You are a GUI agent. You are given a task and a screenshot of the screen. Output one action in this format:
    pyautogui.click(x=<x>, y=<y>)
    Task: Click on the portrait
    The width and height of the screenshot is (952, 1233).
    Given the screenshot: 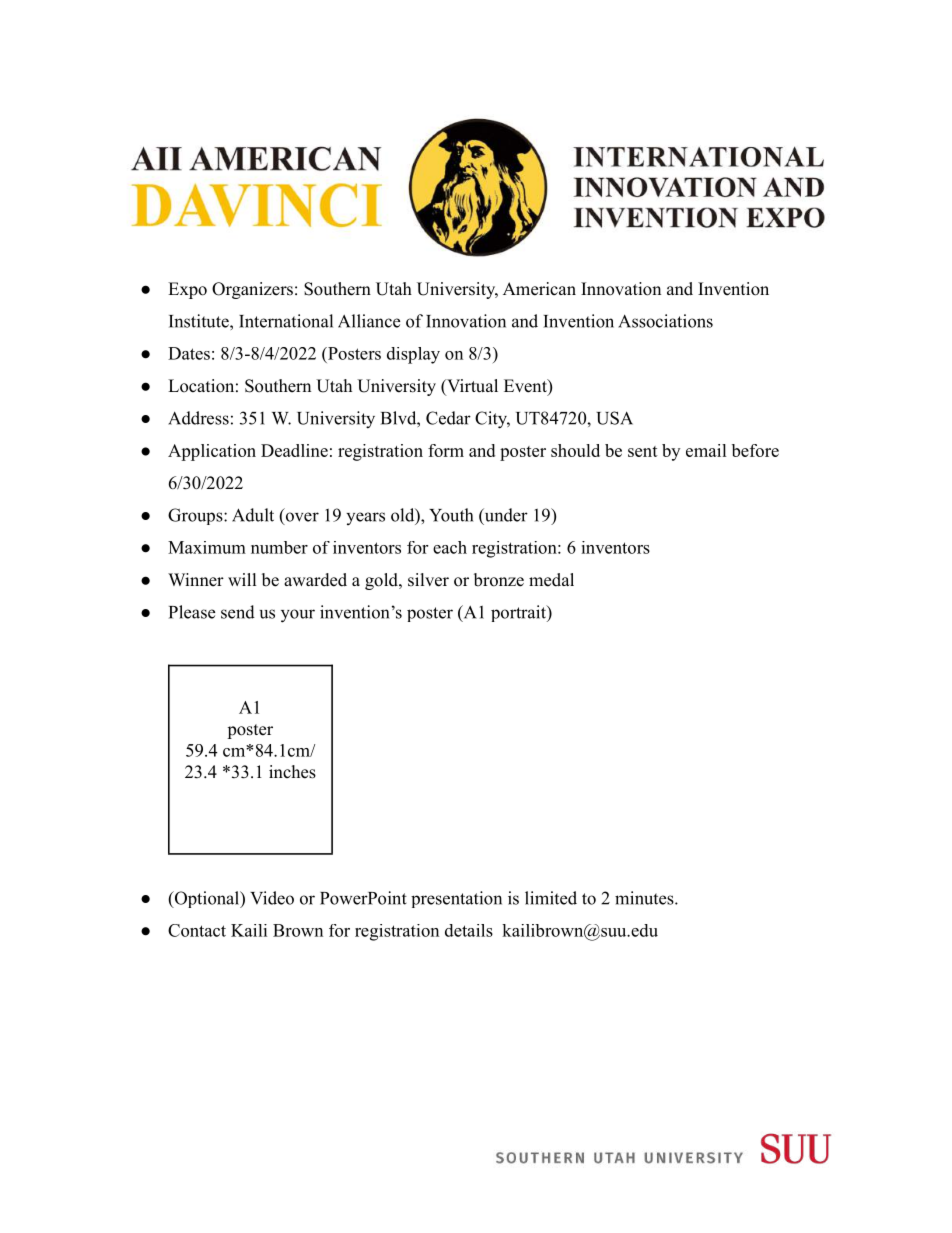 What is the action you would take?
    pyautogui.click(x=519, y=613)
